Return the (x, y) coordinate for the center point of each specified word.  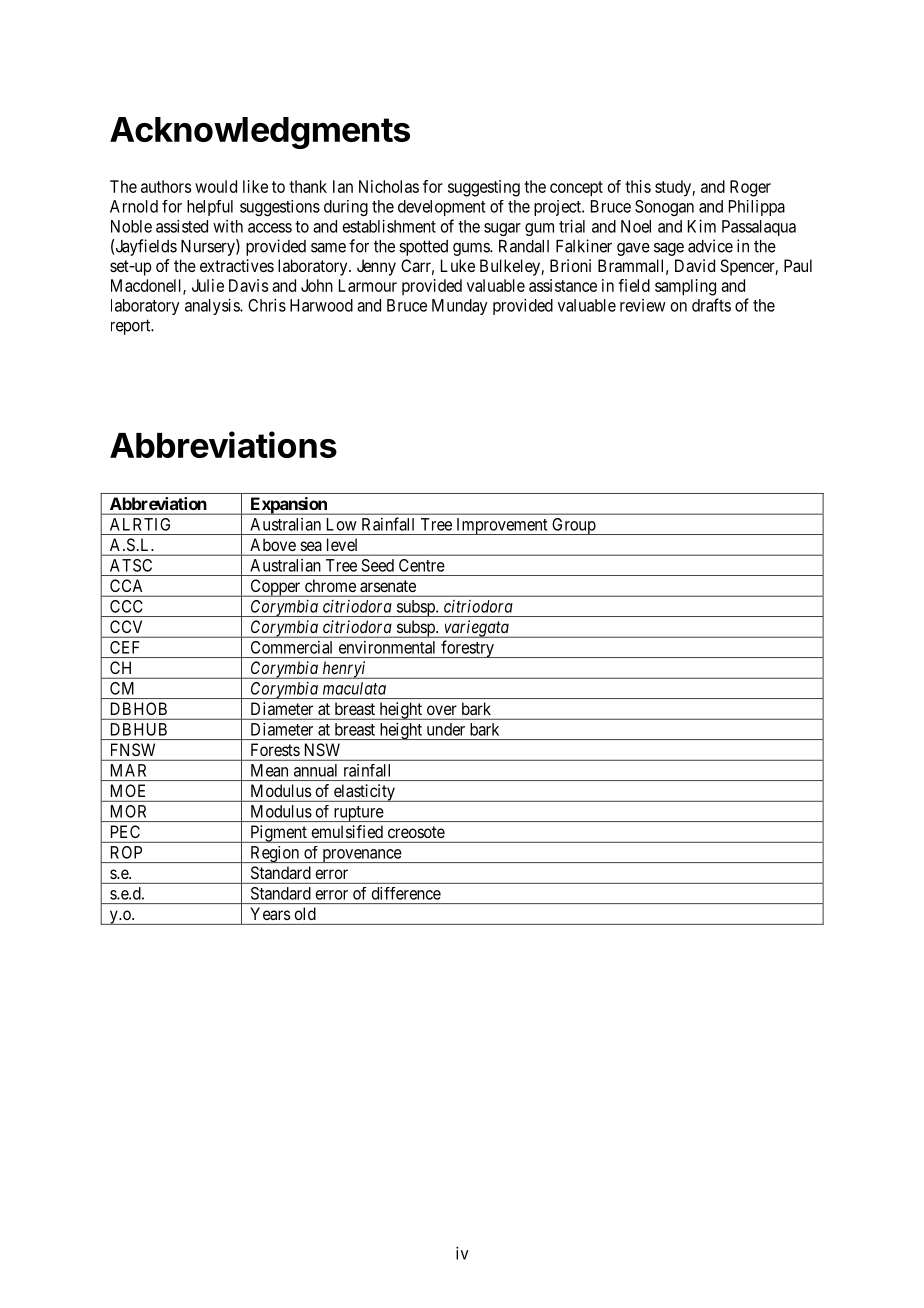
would (216, 186)
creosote (416, 832)
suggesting (484, 188)
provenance (361, 856)
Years (270, 913)
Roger (750, 188)
